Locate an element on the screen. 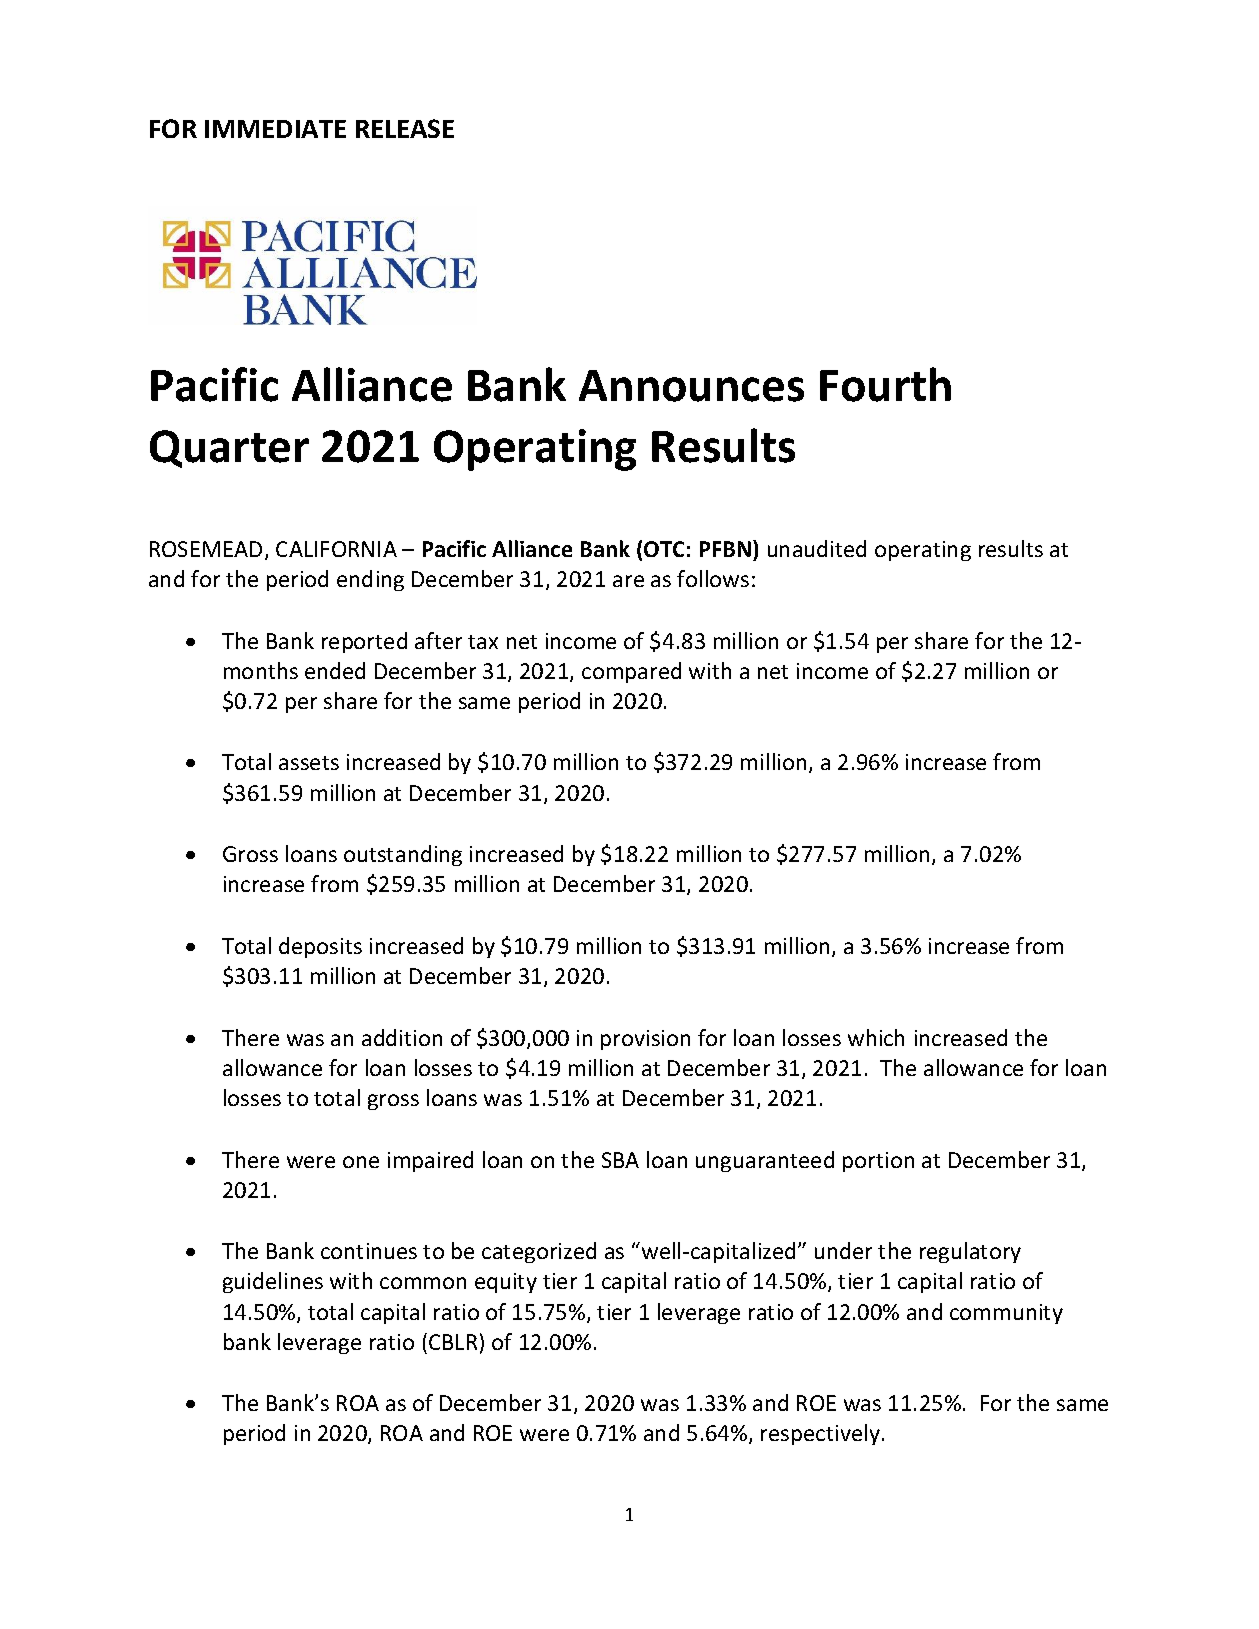 This screenshot has width=1259, height=1629. RELEASE is located at coordinates (405, 128).
